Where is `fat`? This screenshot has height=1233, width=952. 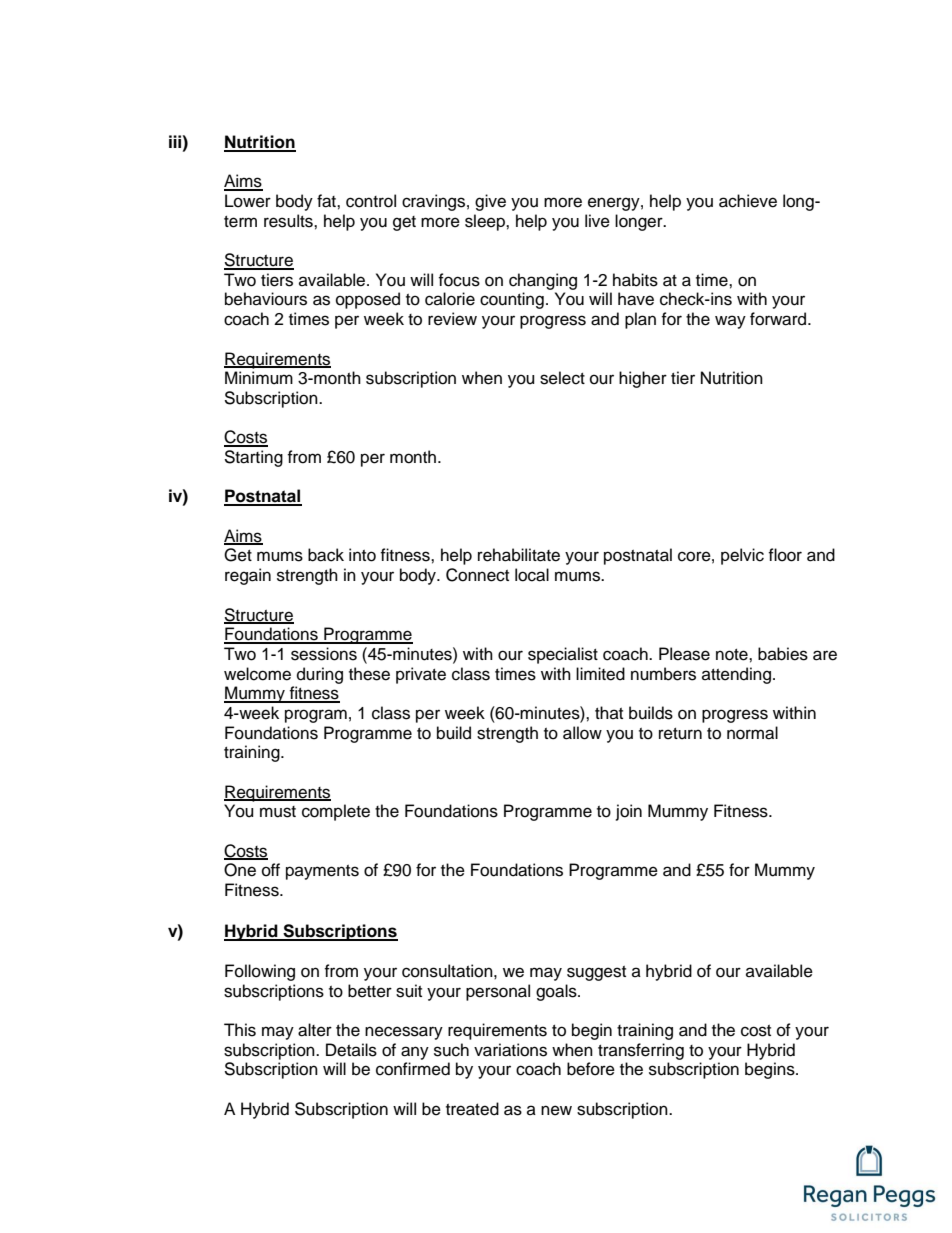
fat is located at coordinates (327, 201).
